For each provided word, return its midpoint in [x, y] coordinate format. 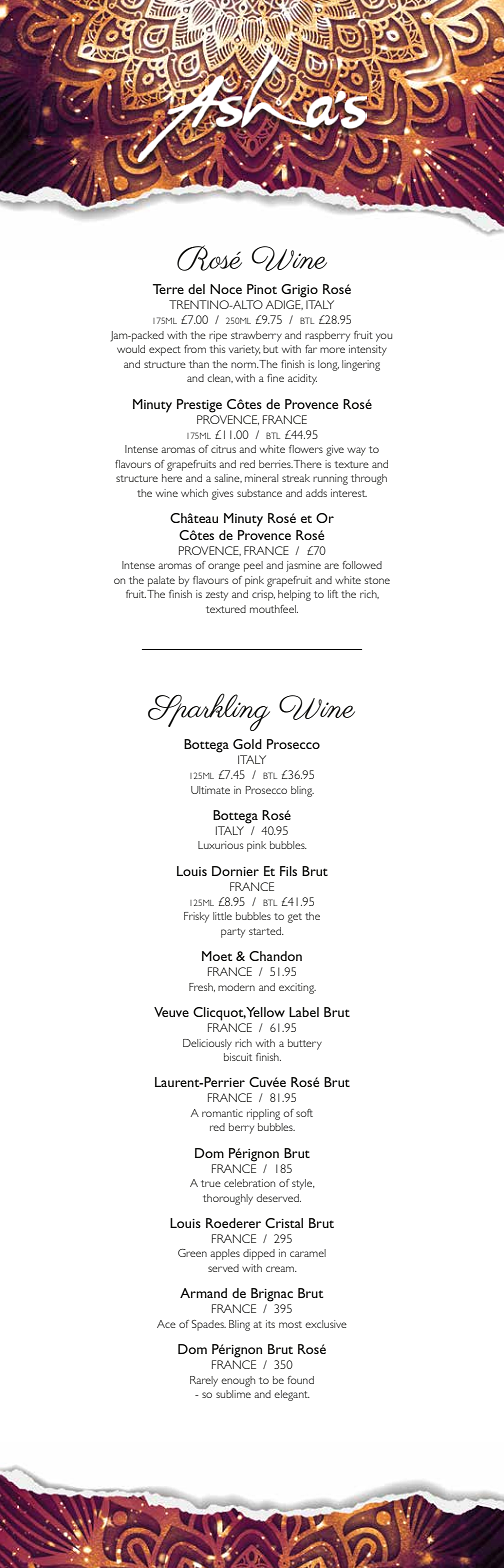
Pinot [262, 289]
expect [165, 351]
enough [238, 1381]
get [295, 918]
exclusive [326, 1324]
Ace [166, 1324]
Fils [288, 871]
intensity [368, 350]
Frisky [196, 917]
